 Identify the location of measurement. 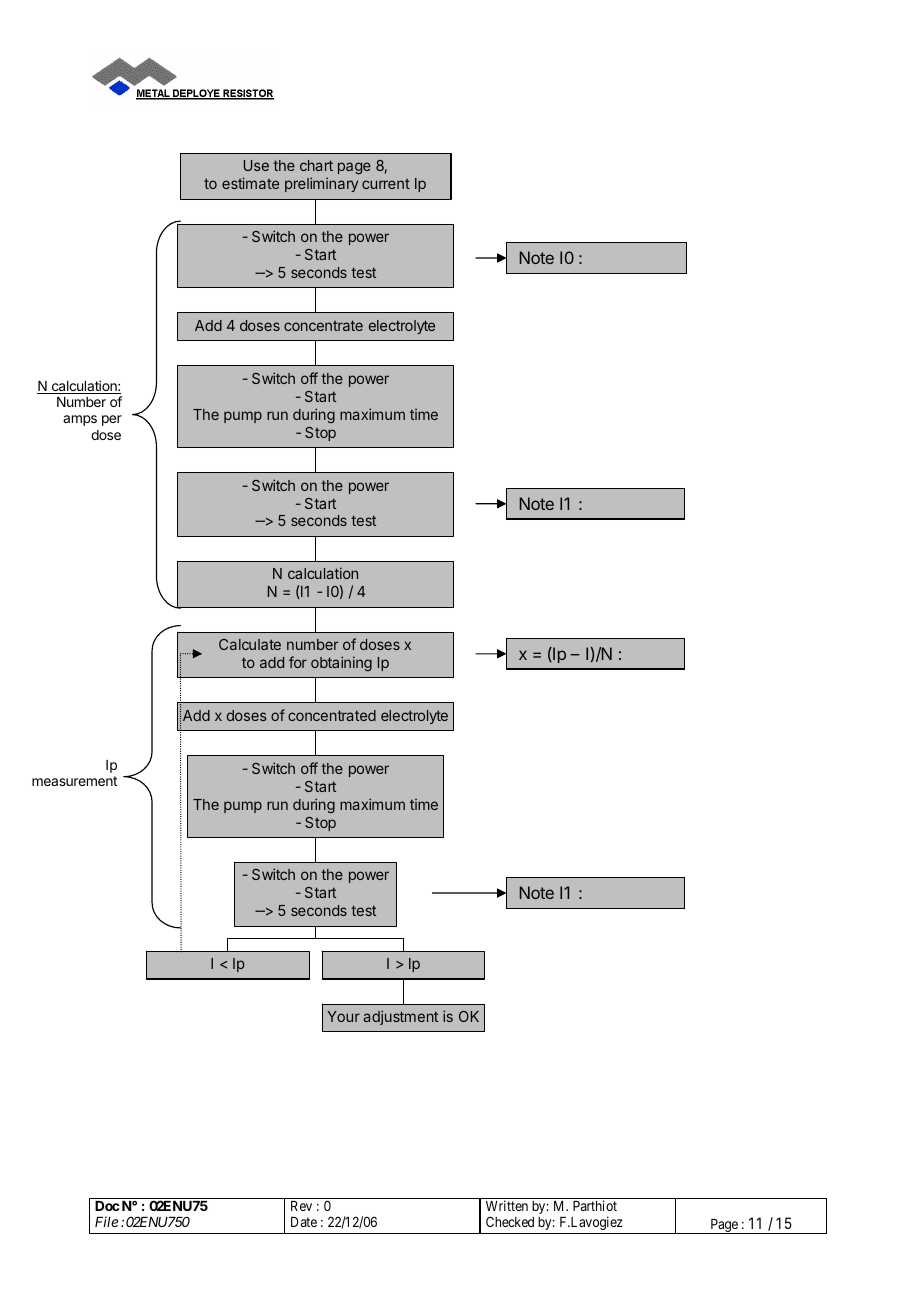
(74, 781).
